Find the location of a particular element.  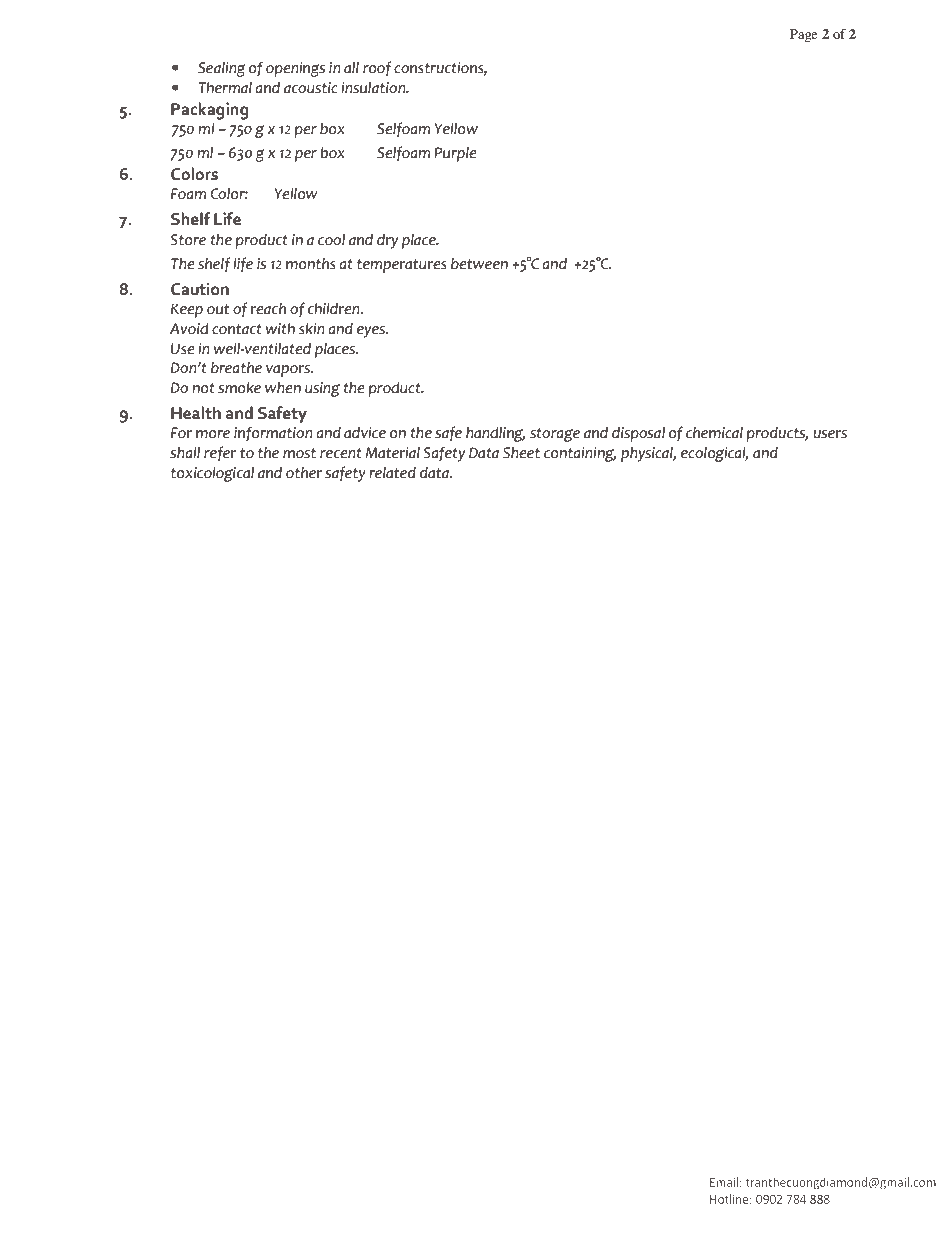

Page is located at coordinates (804, 35).
